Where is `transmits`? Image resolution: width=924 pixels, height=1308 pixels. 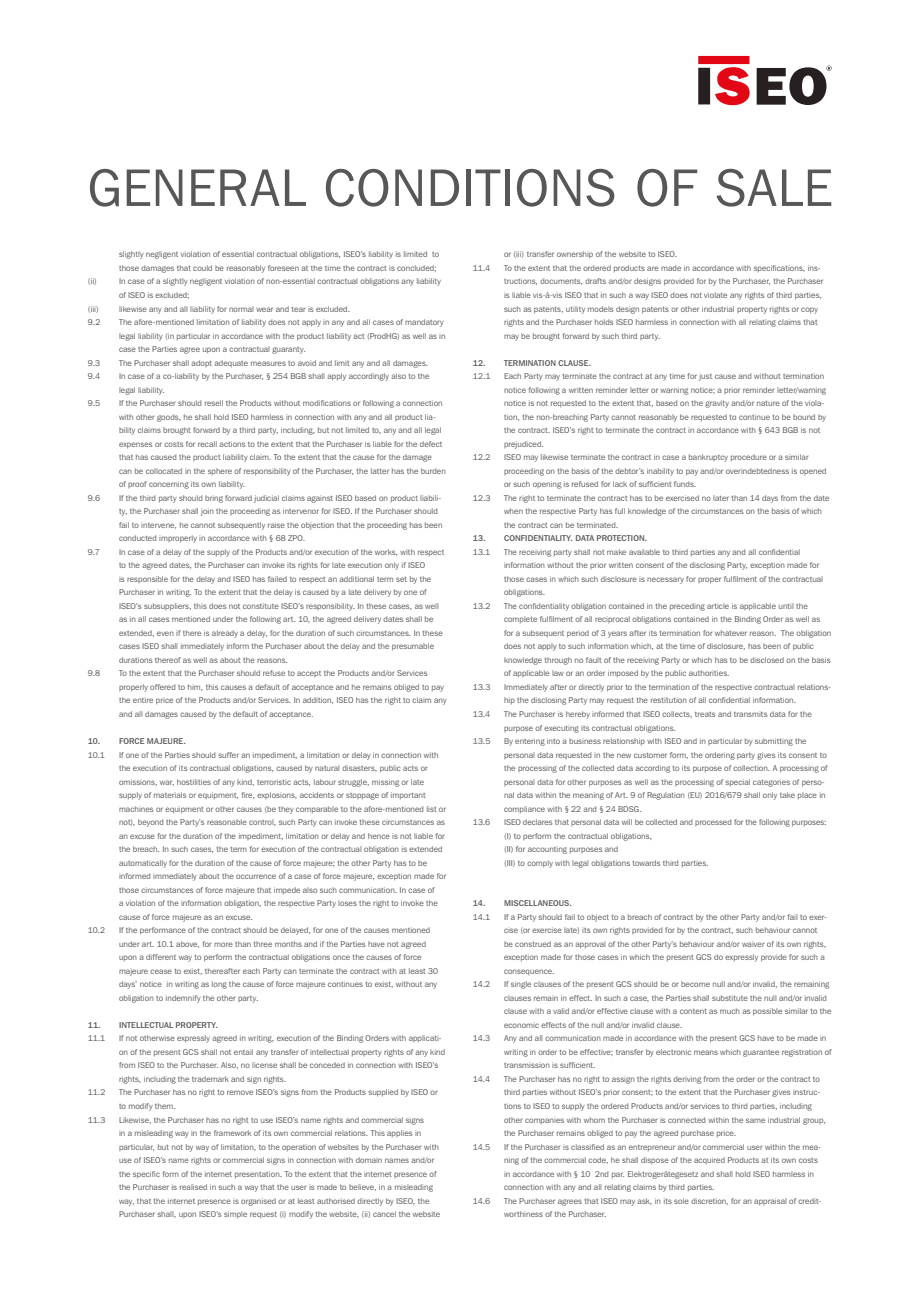
transmits is located at coordinates (750, 714).
